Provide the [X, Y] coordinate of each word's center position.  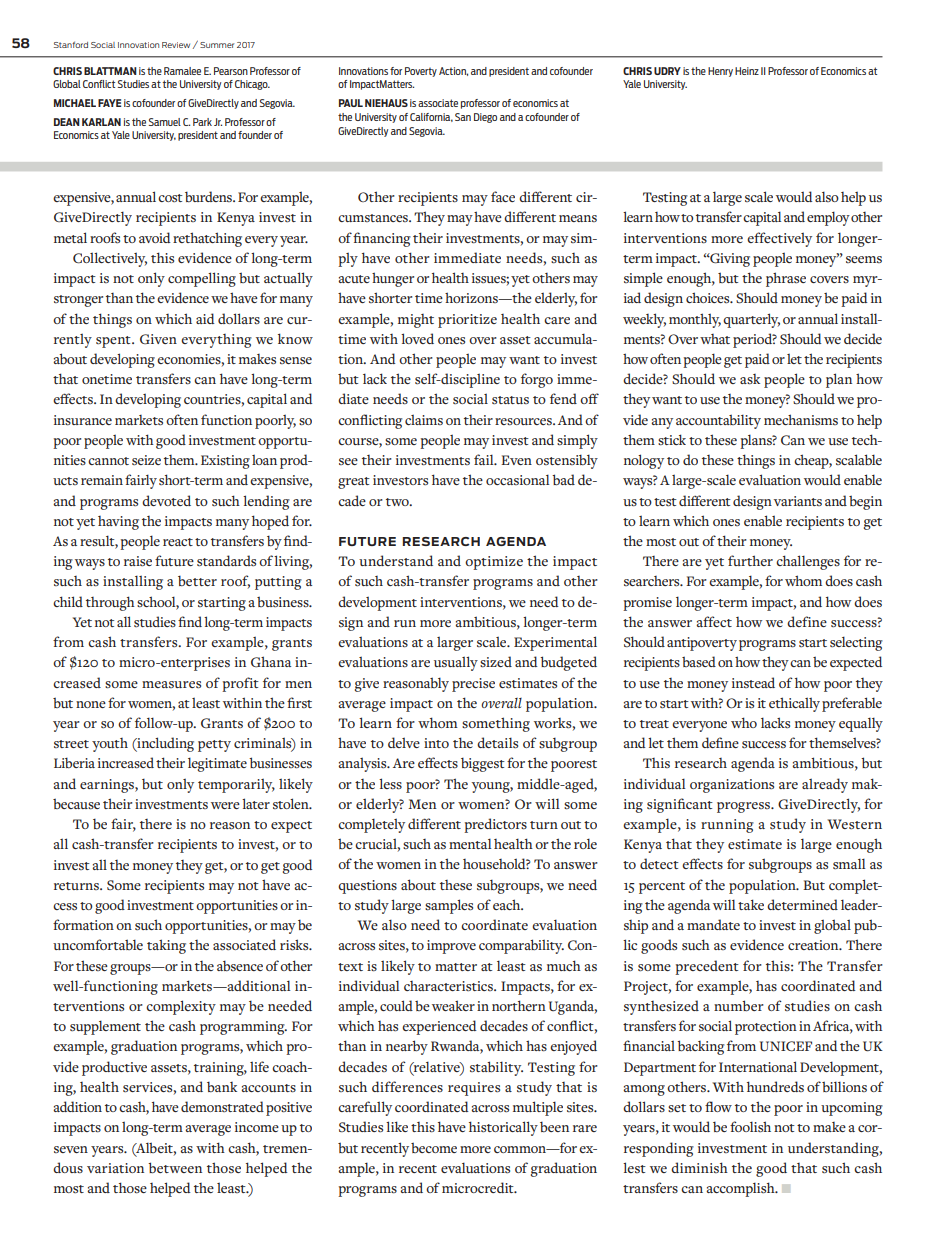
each [508, 904]
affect [714, 621]
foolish [750, 1126]
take [751, 904]
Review [176, 45]
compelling [202, 279]
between [175, 1167]
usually [456, 663]
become [434, 1147]
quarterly [751, 320]
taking [166, 946]
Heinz [747, 71]
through [110, 603]
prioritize [467, 321]
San [463, 117]
